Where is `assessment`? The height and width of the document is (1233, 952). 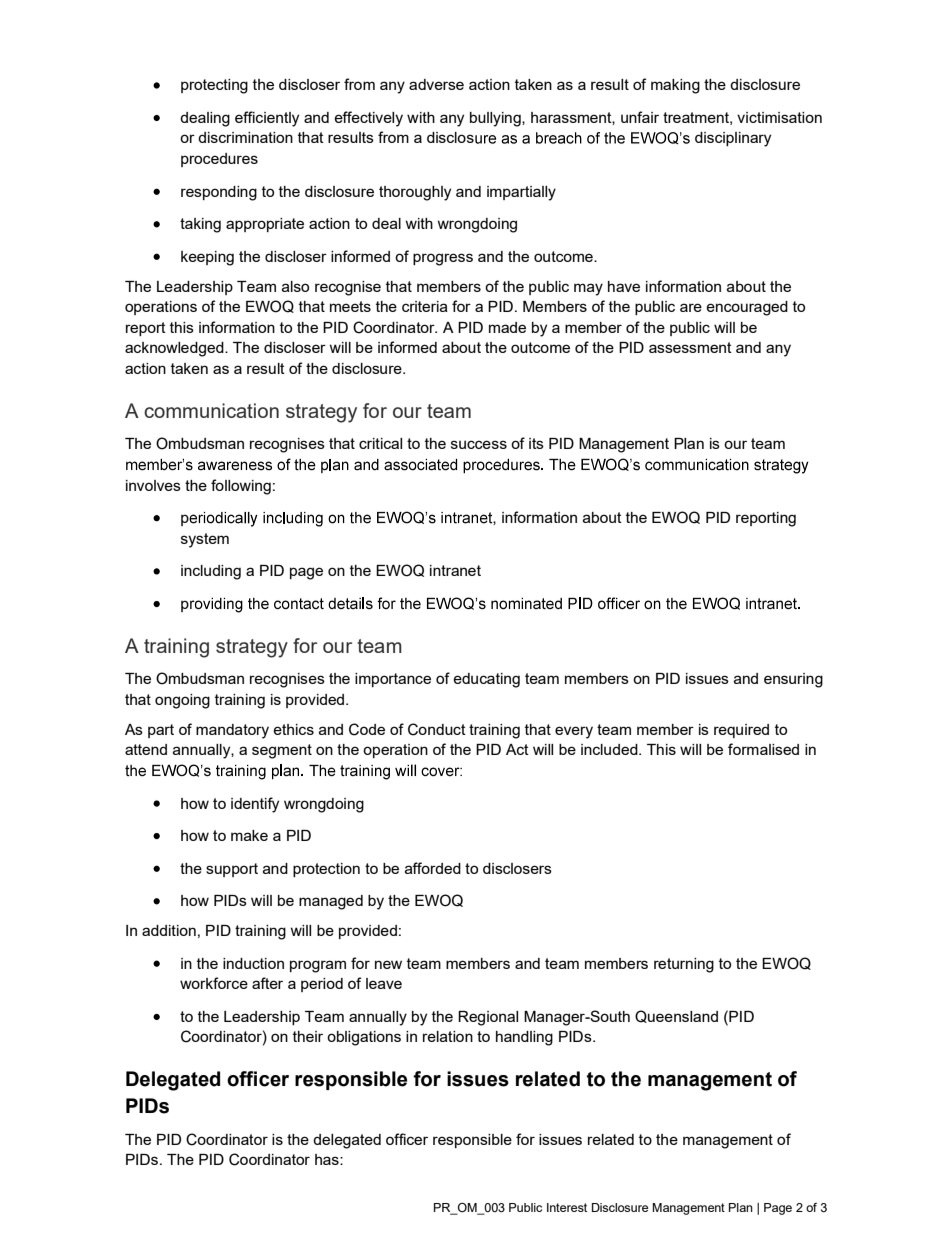 assessment is located at coordinates (690, 347).
